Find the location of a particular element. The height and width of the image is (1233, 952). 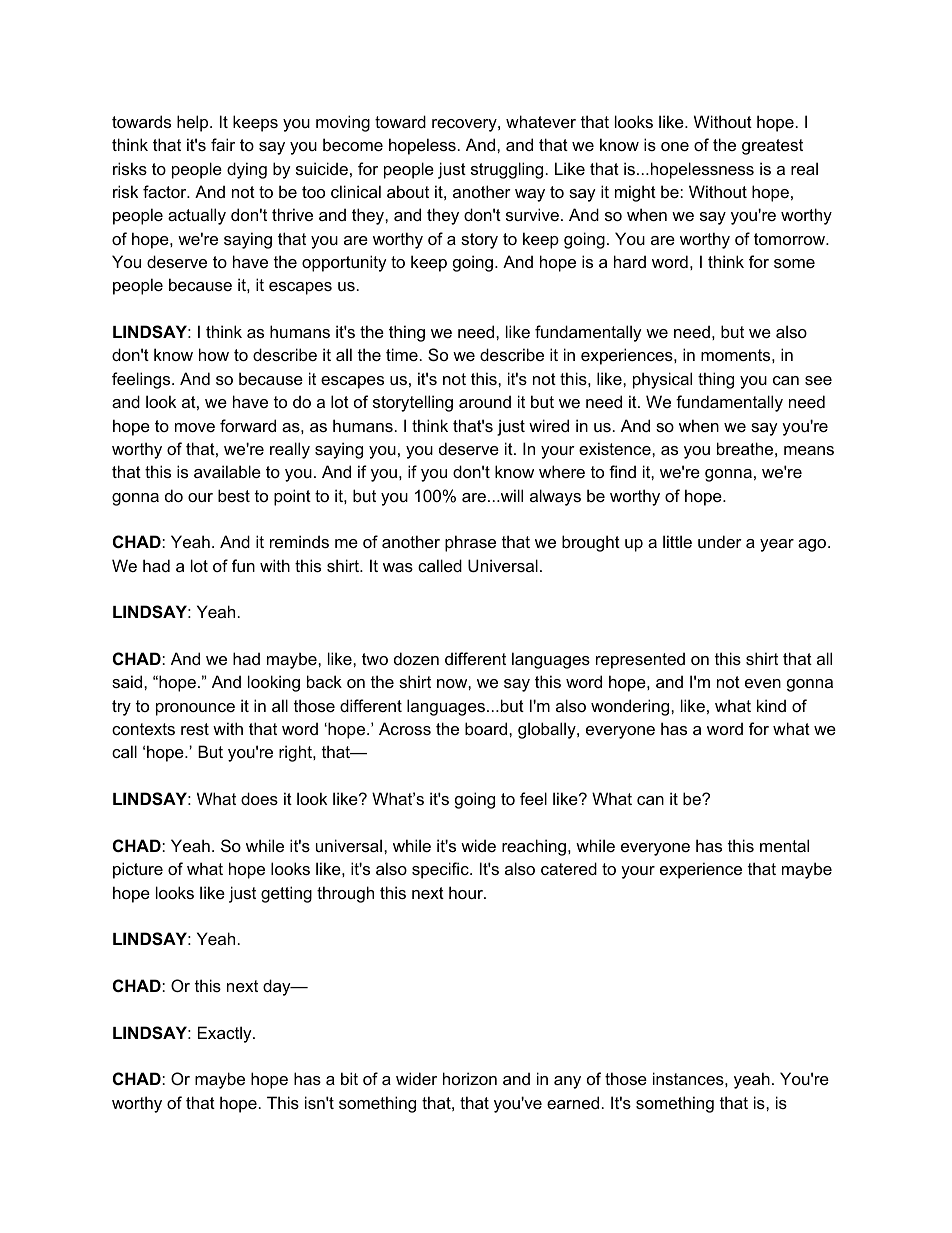

rest is located at coordinates (195, 729).
